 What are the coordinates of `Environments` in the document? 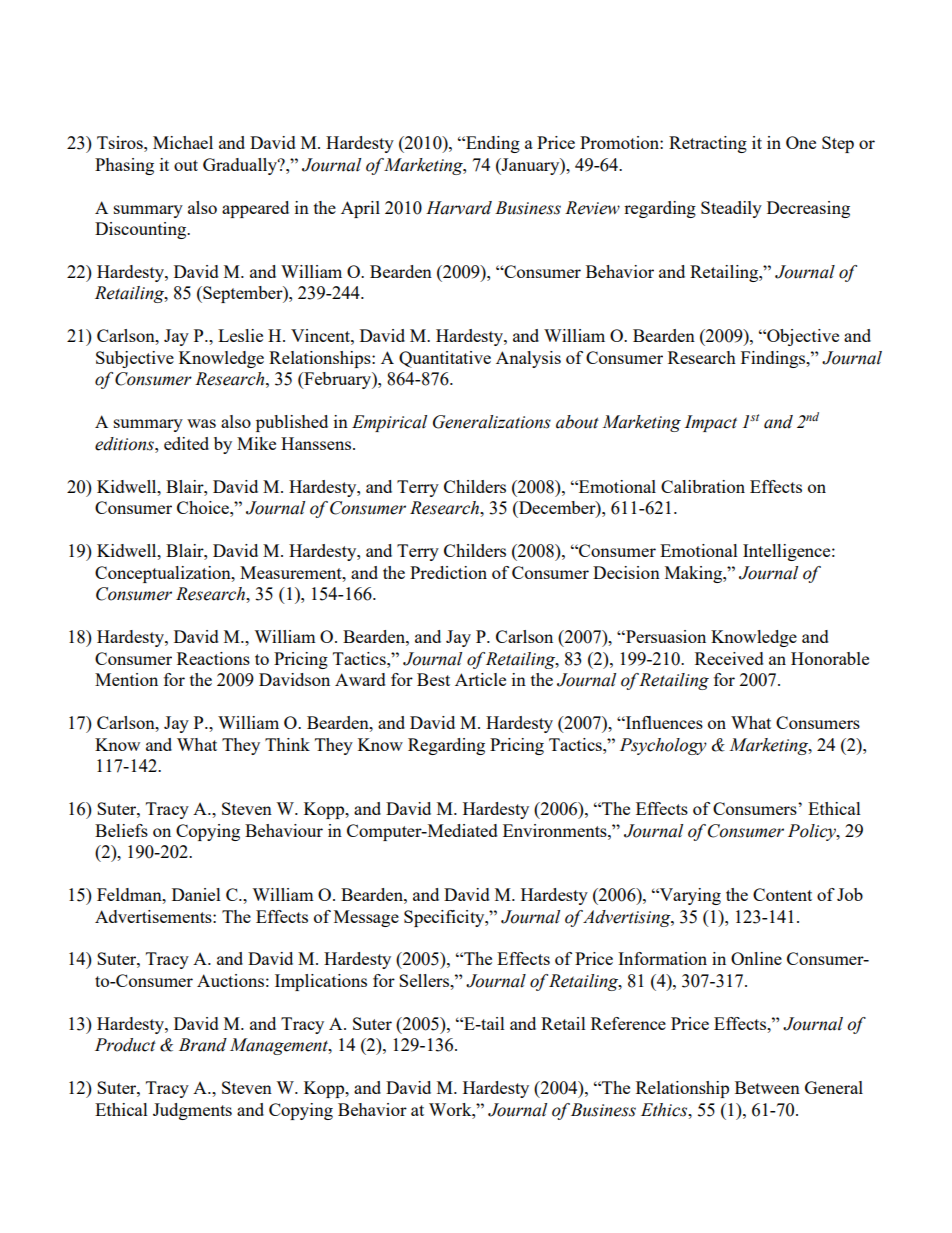 It's located at (556, 830).
